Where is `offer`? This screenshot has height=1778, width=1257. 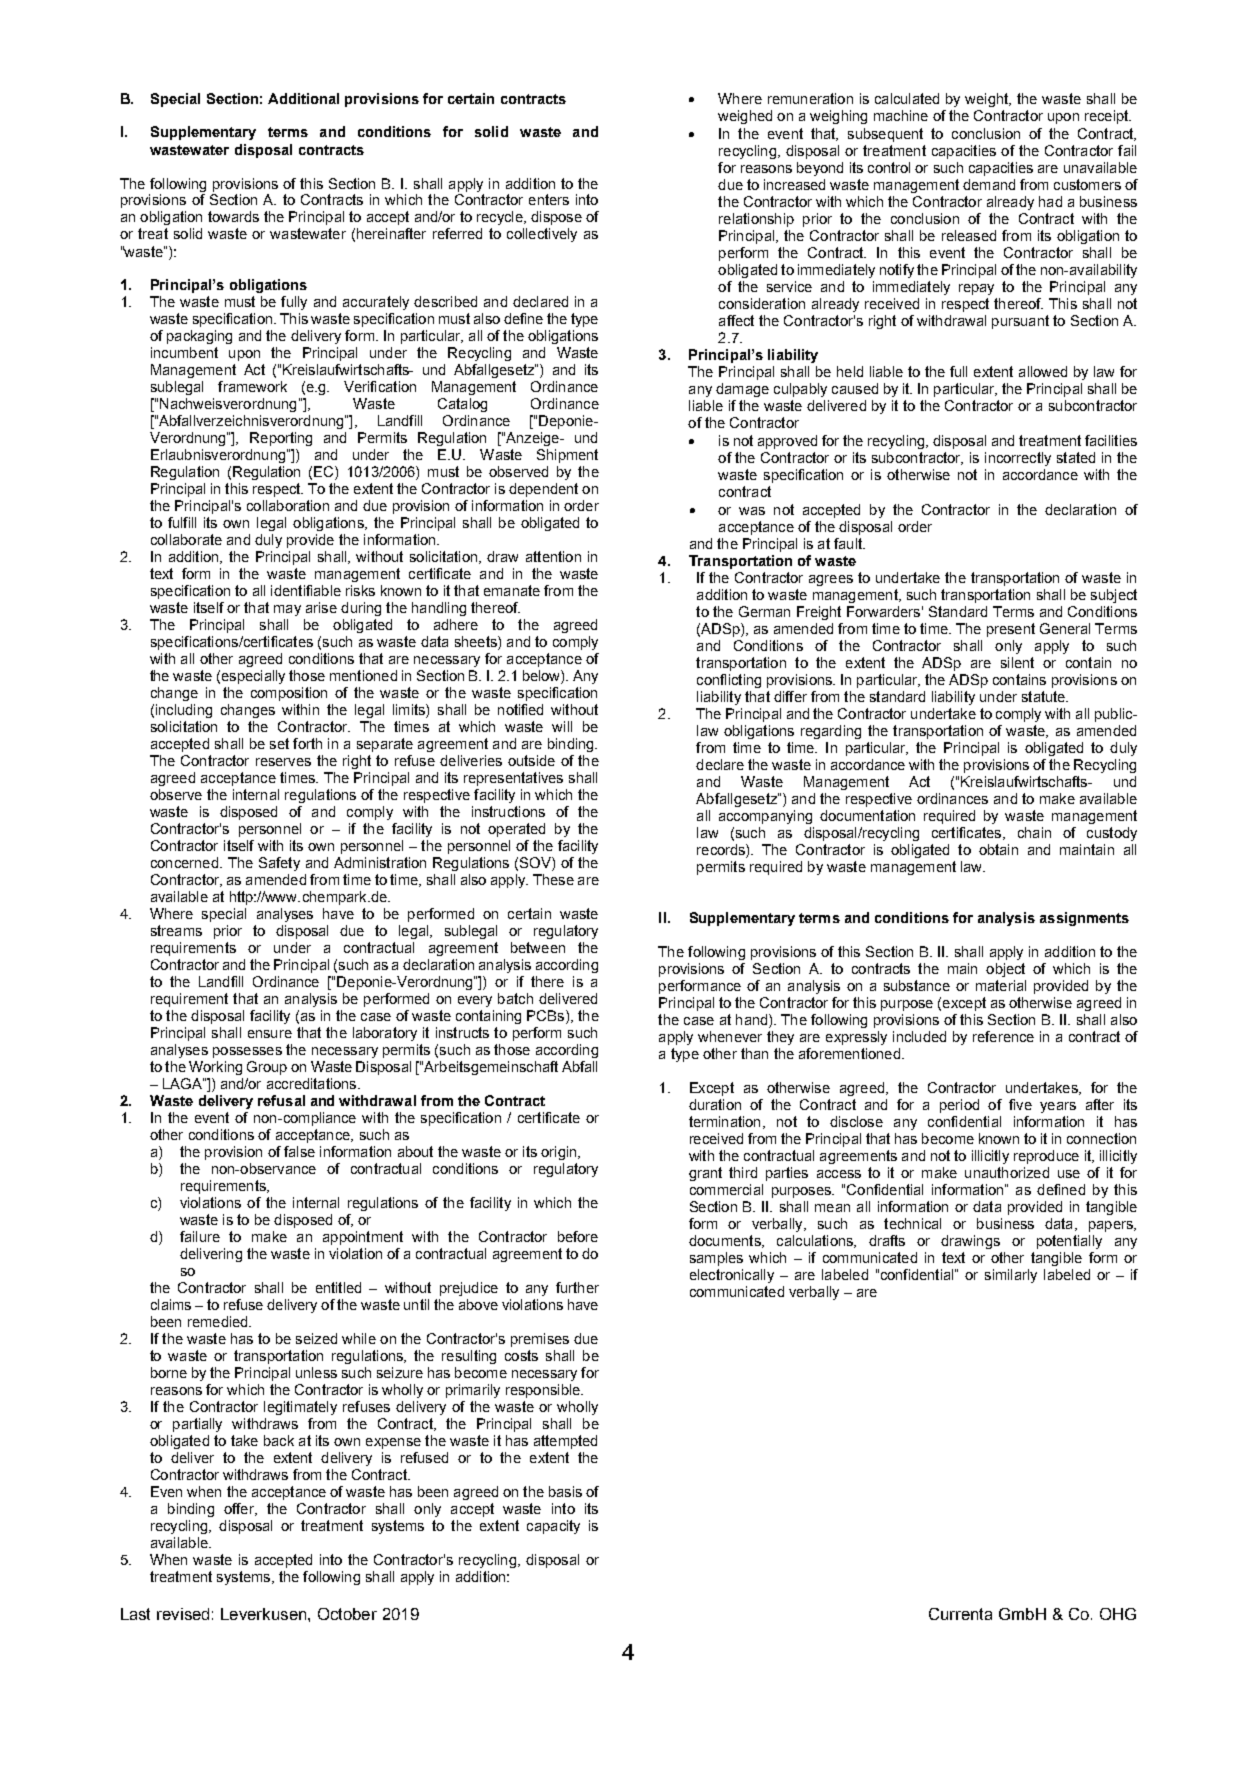
offer is located at coordinates (240, 1509).
